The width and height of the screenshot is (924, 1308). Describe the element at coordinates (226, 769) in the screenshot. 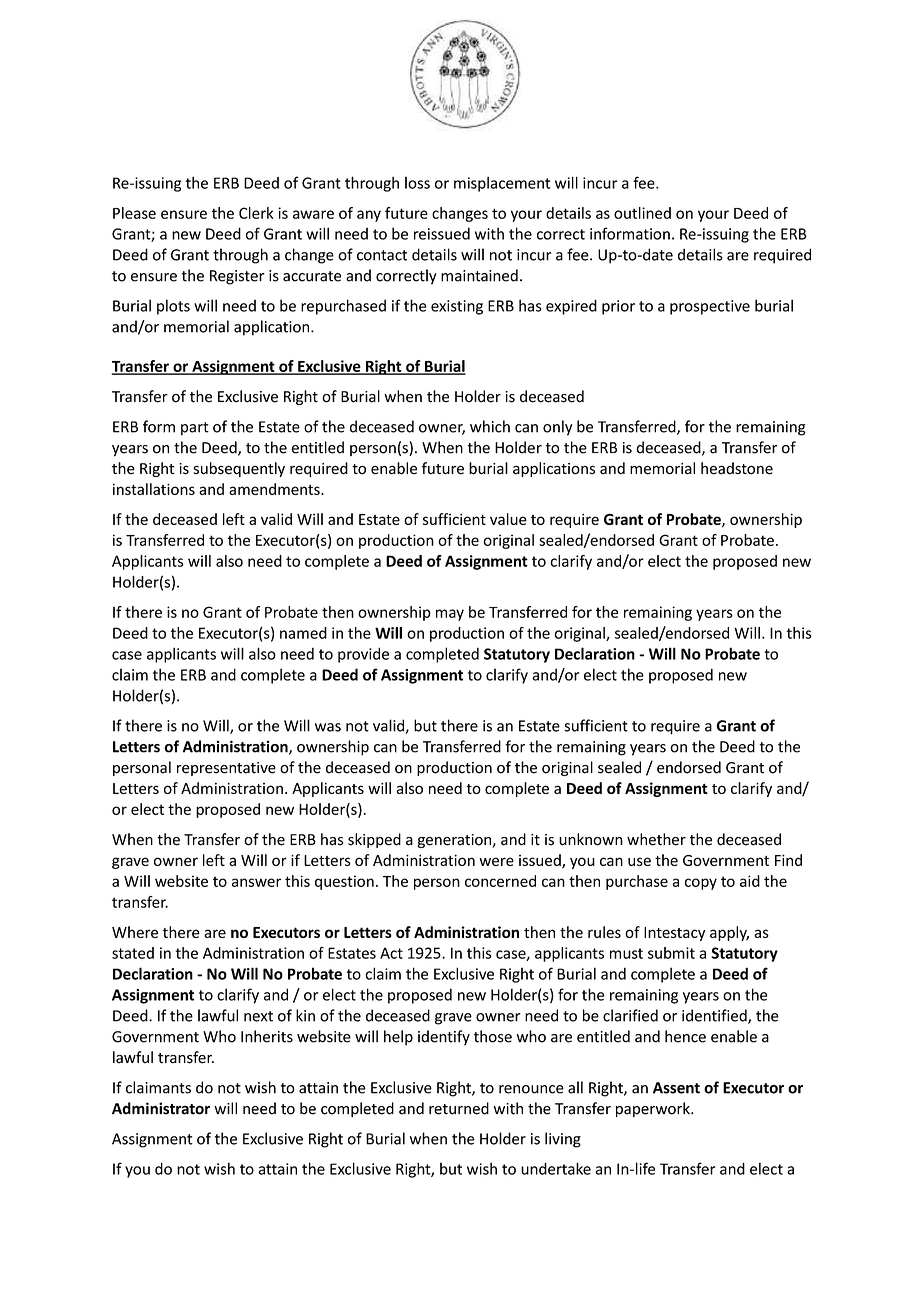

I see `representative` at that location.
